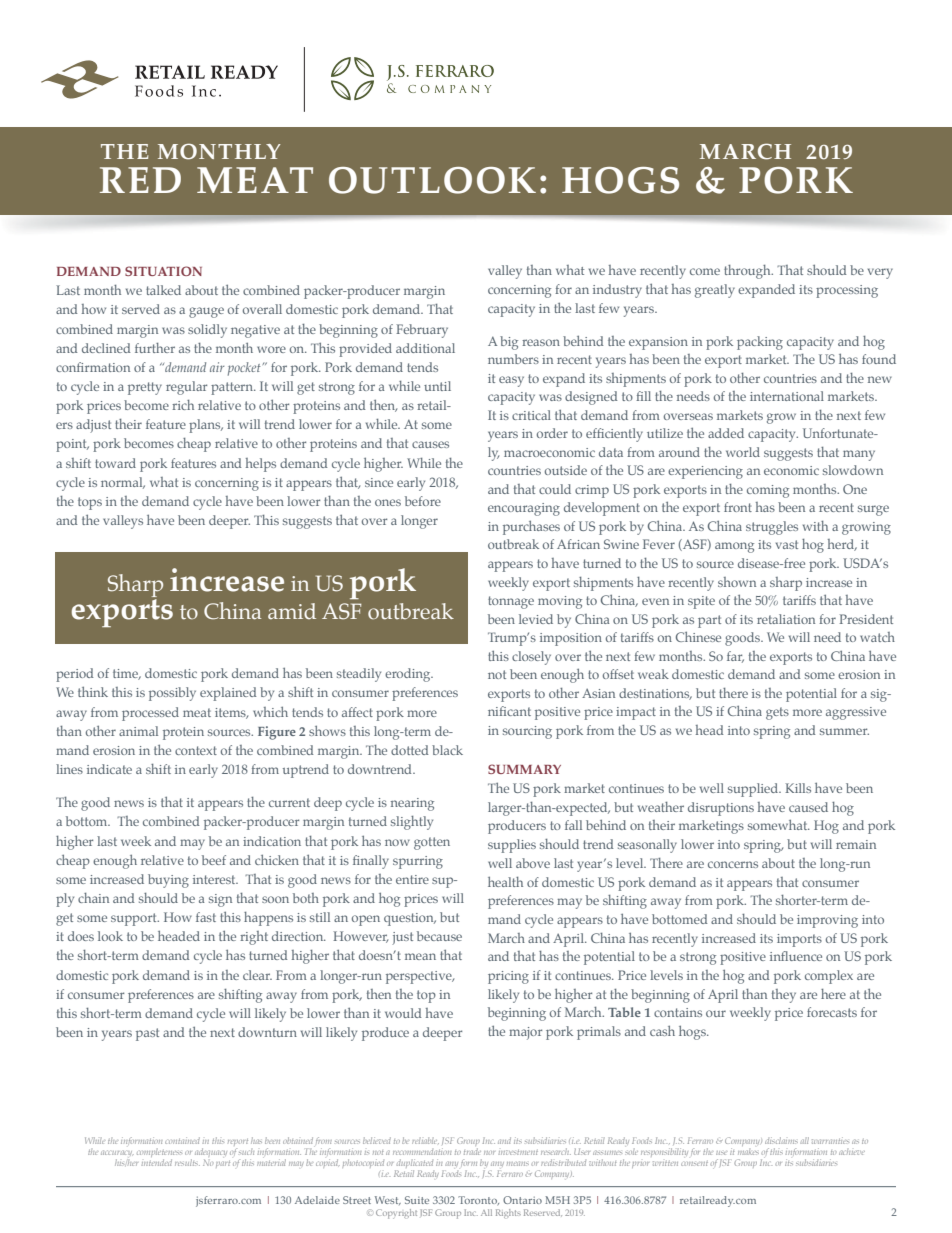  Describe the element at coordinates (422, 331) in the screenshot. I see `February` at that location.
